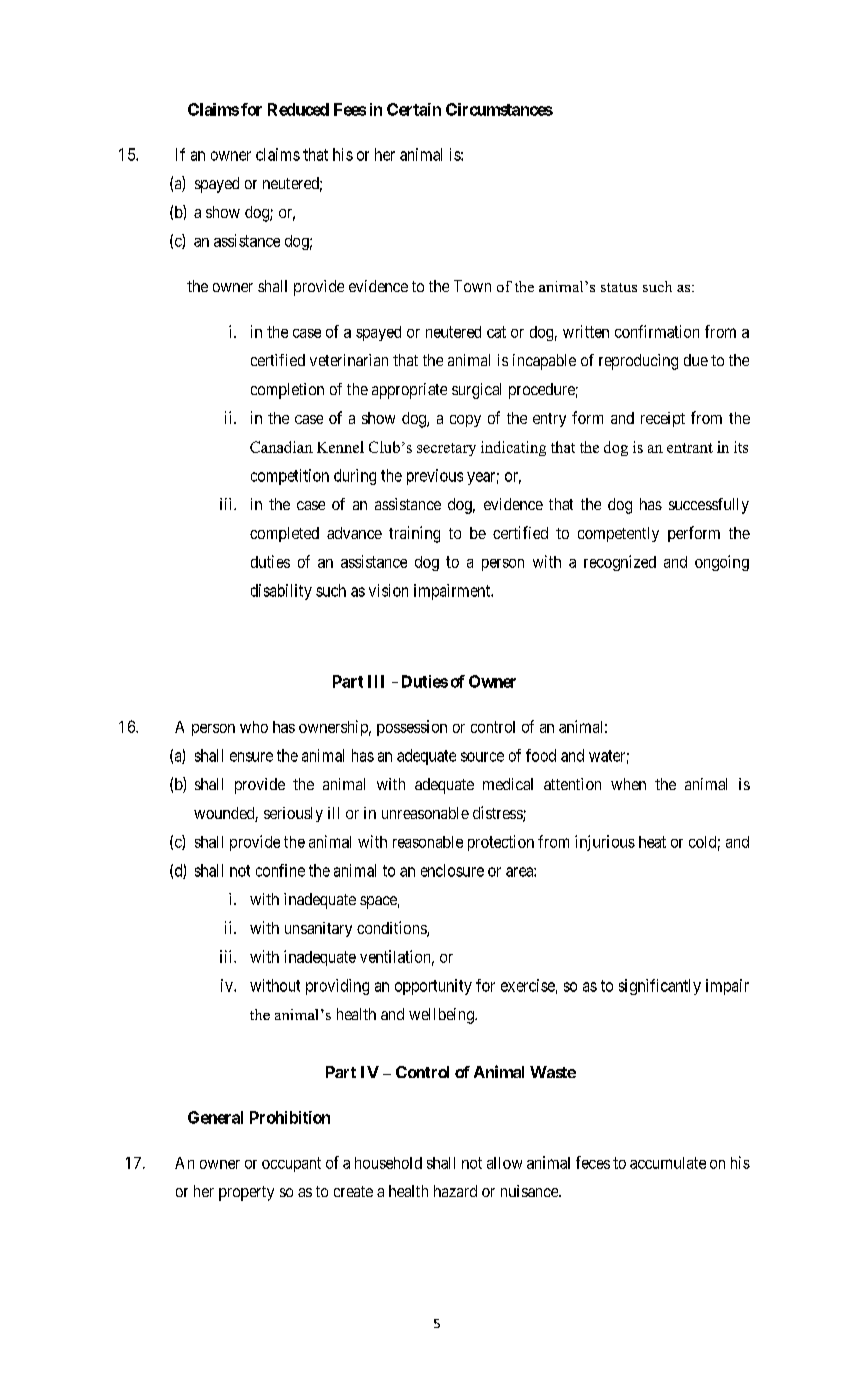  What do you see at coordinates (452, 870) in the screenshot?
I see `enclosure` at bounding box center [452, 870].
